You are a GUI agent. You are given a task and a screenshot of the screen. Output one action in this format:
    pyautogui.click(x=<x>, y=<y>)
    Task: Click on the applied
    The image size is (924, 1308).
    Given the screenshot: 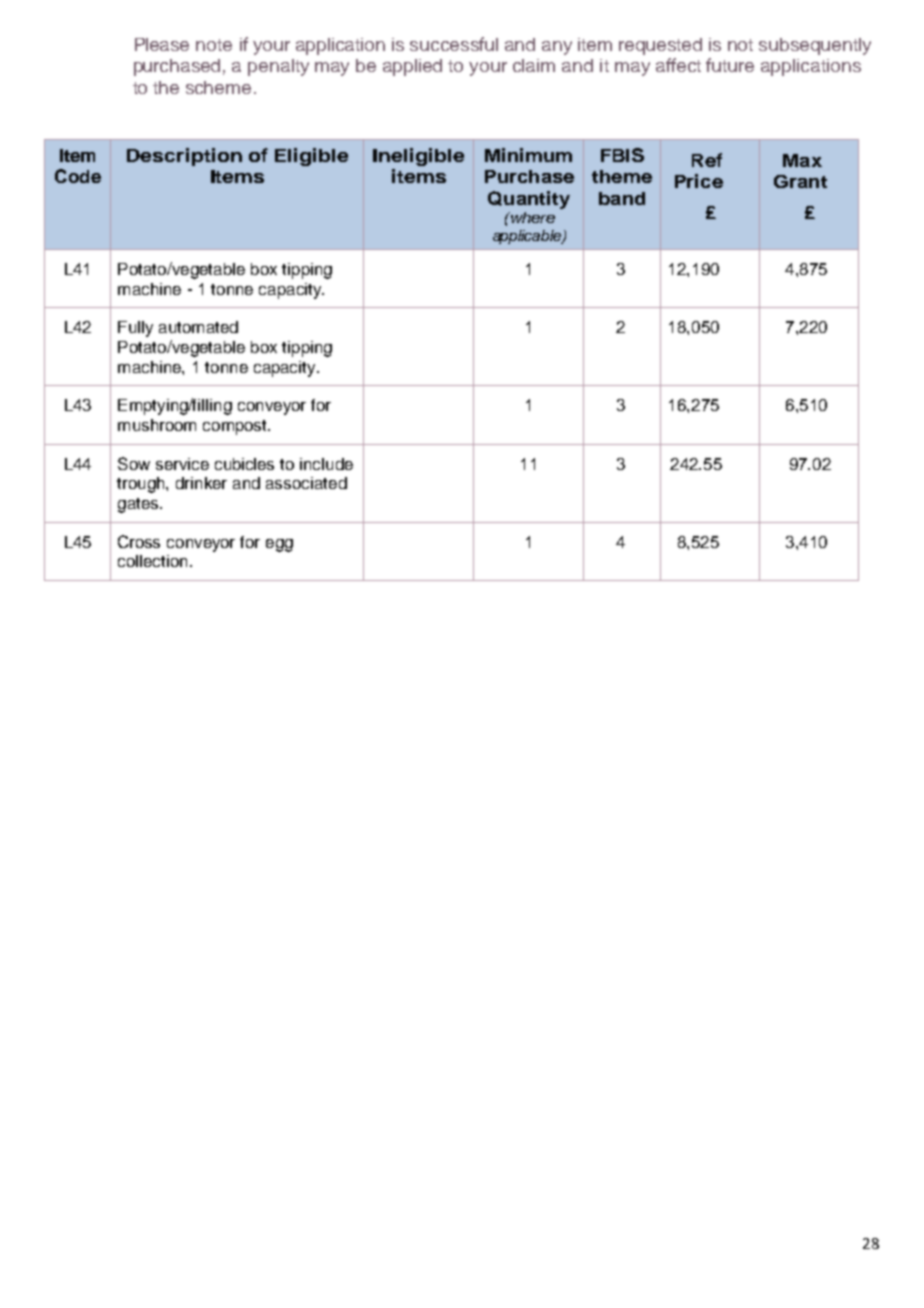 What is the action you would take?
    pyautogui.click(x=412, y=67)
